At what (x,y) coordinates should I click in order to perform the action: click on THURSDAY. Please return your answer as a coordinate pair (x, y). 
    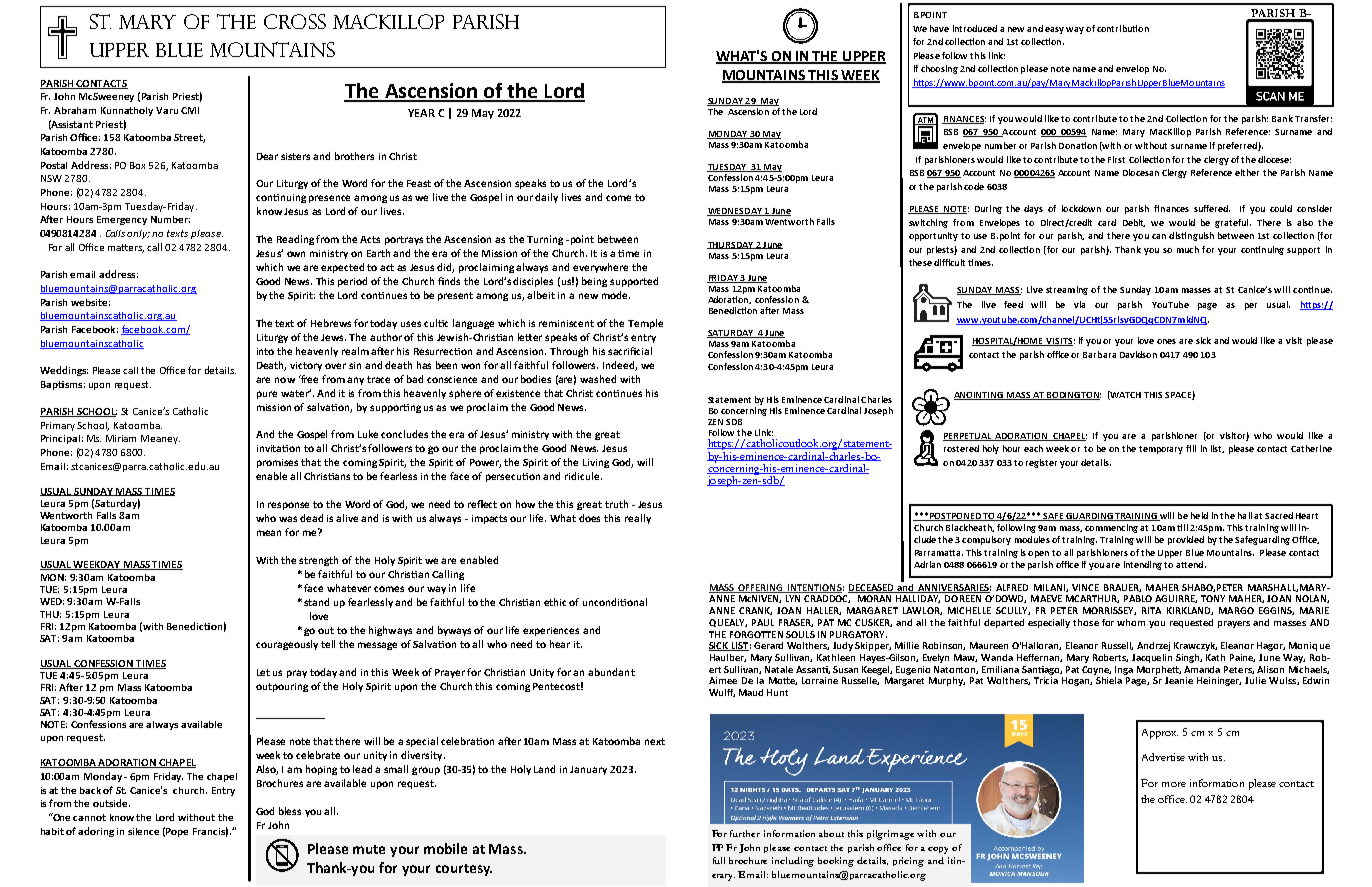
    Looking at the image, I should click on (731, 245).
